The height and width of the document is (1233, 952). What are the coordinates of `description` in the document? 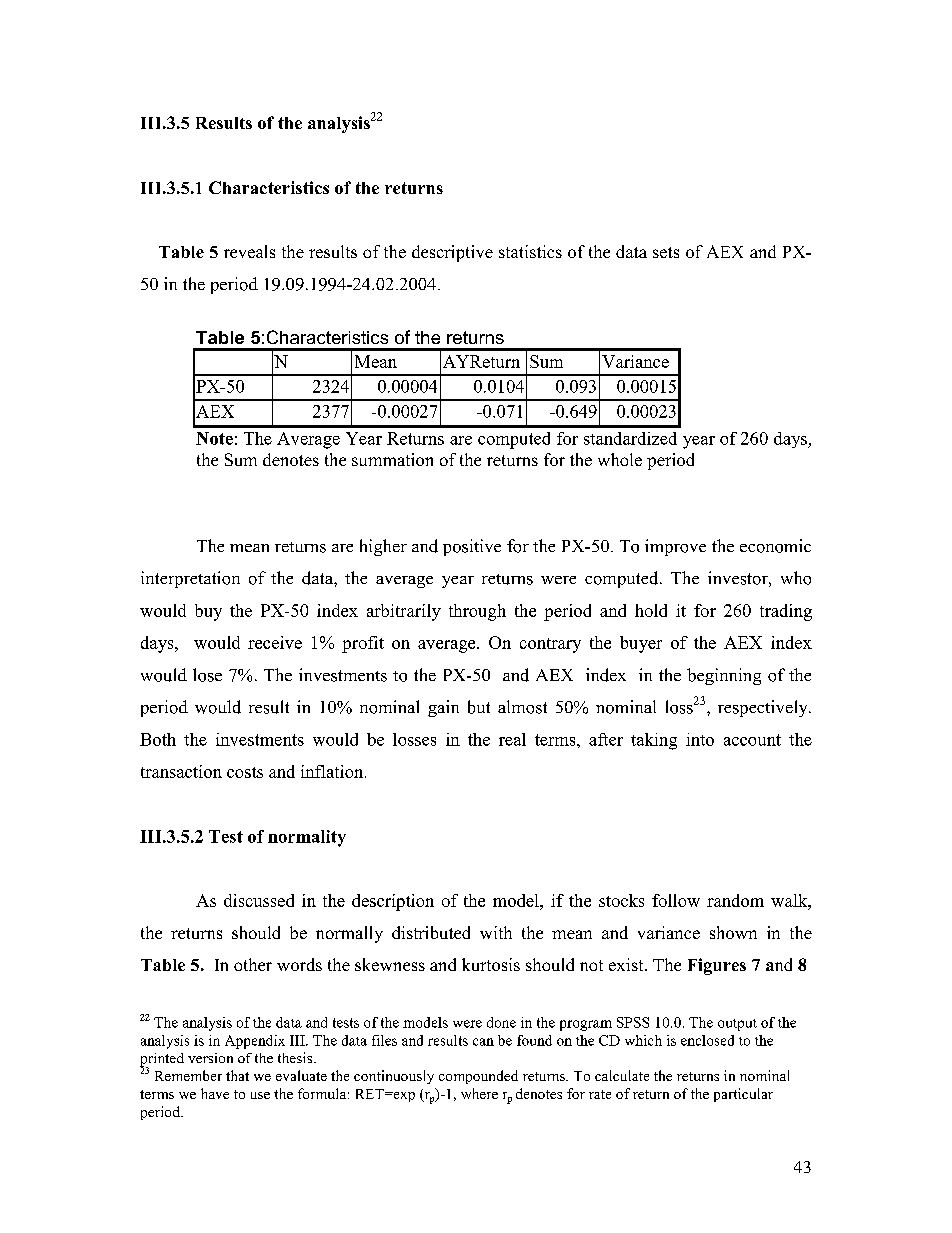 It's located at (393, 902).
